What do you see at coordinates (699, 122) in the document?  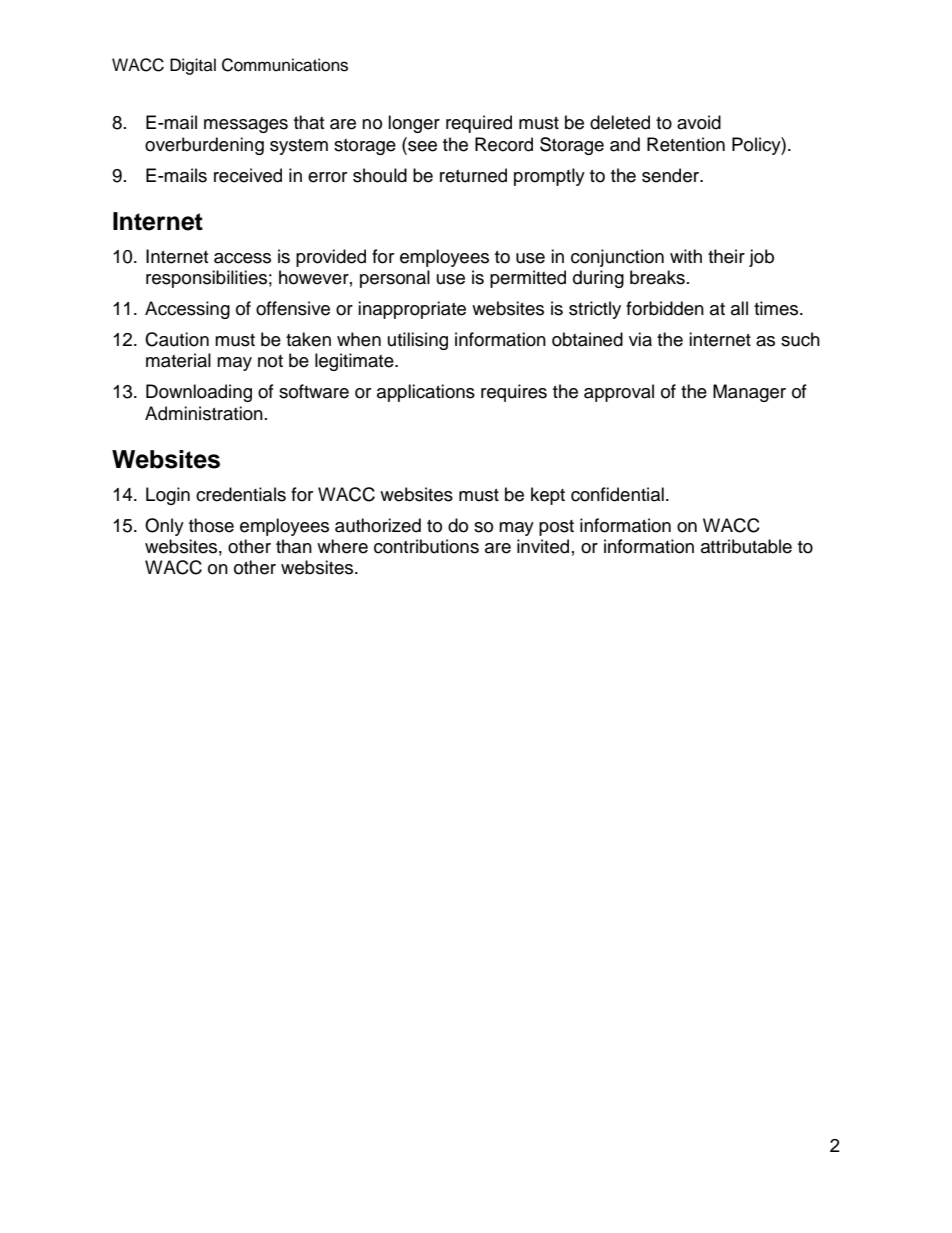 I see `avoid` at bounding box center [699, 122].
